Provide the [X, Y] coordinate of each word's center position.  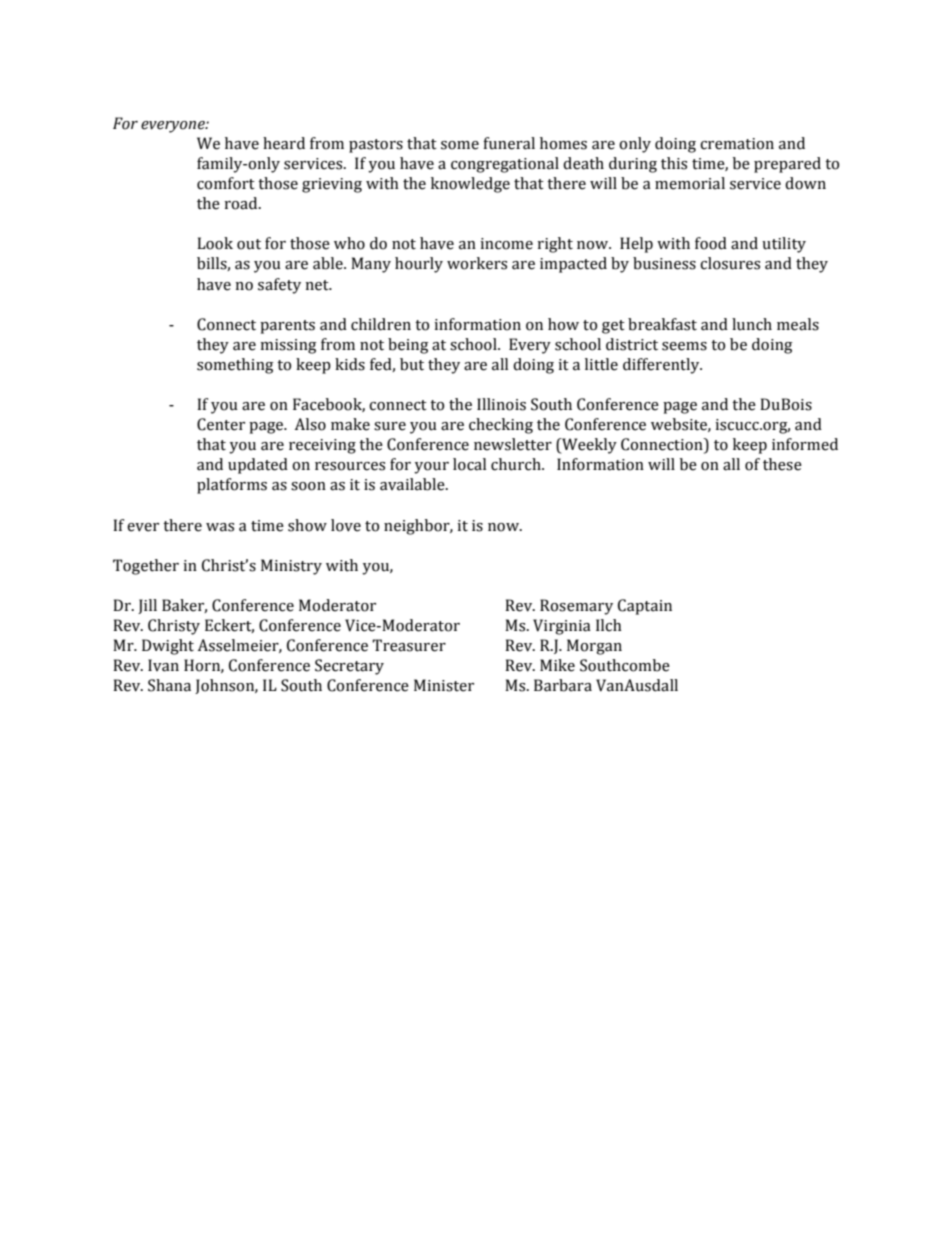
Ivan [163, 665]
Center [221, 424]
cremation [737, 144]
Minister [444, 685]
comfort [226, 183]
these [782, 464]
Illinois [501, 404]
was [220, 527]
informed [805, 444]
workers [477, 263]
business [664, 263]
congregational [505, 165]
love [346, 525]
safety [279, 286]
